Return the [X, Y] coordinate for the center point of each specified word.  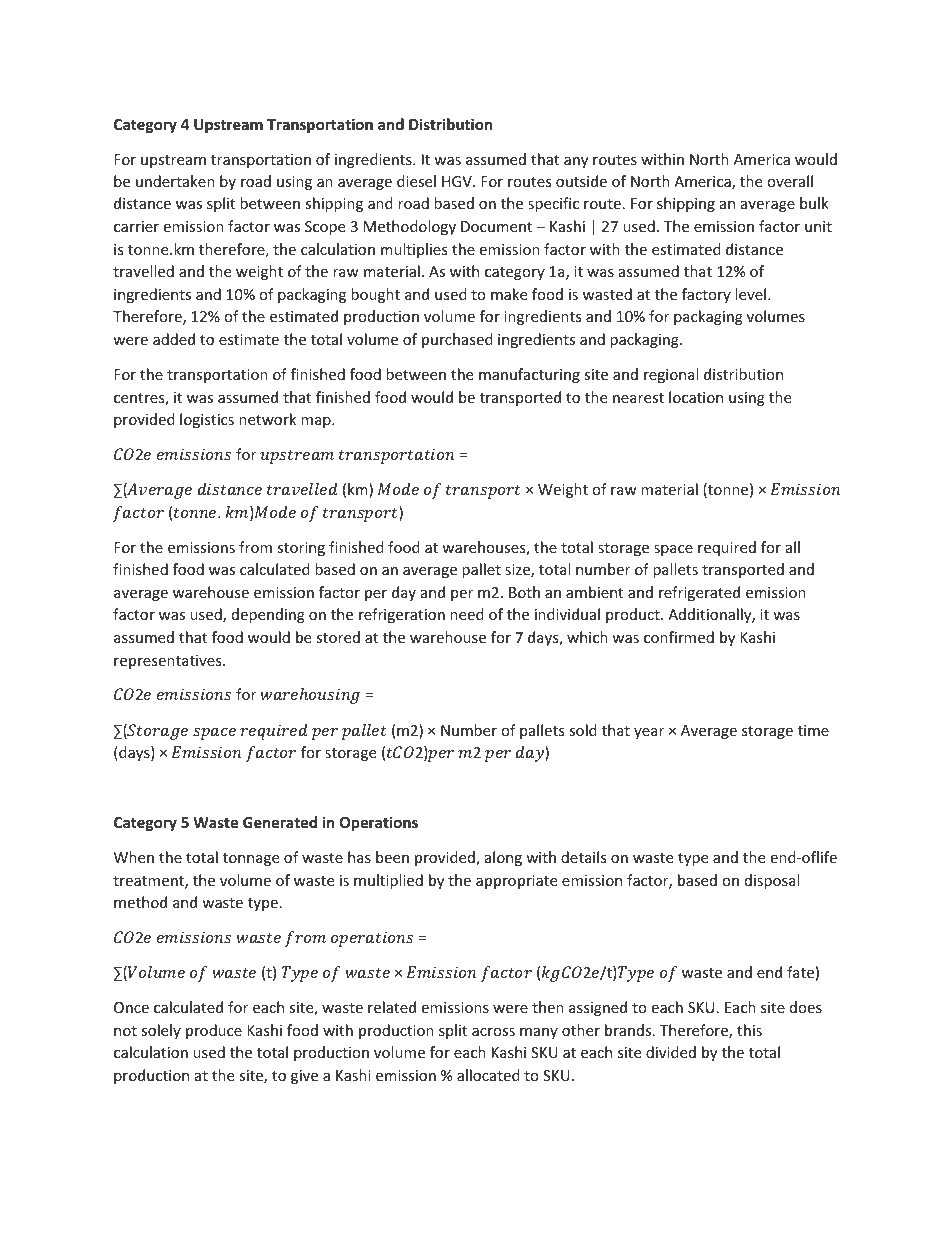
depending [268, 615]
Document [496, 226]
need [467, 614]
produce [214, 1031]
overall [790, 181]
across [493, 1032]
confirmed [679, 637]
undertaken [175, 181]
